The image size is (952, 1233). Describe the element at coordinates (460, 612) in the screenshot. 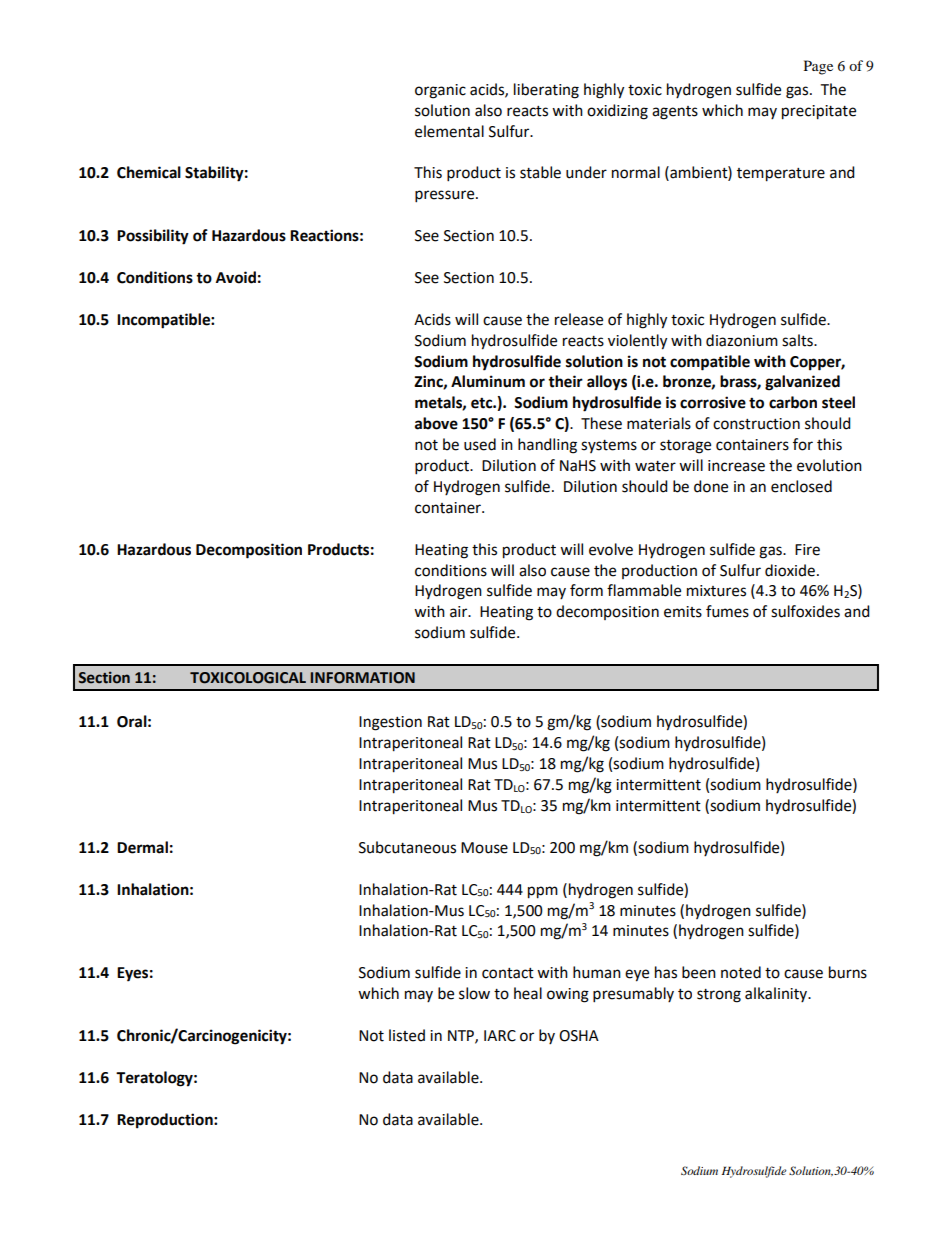

I see `air` at that location.
